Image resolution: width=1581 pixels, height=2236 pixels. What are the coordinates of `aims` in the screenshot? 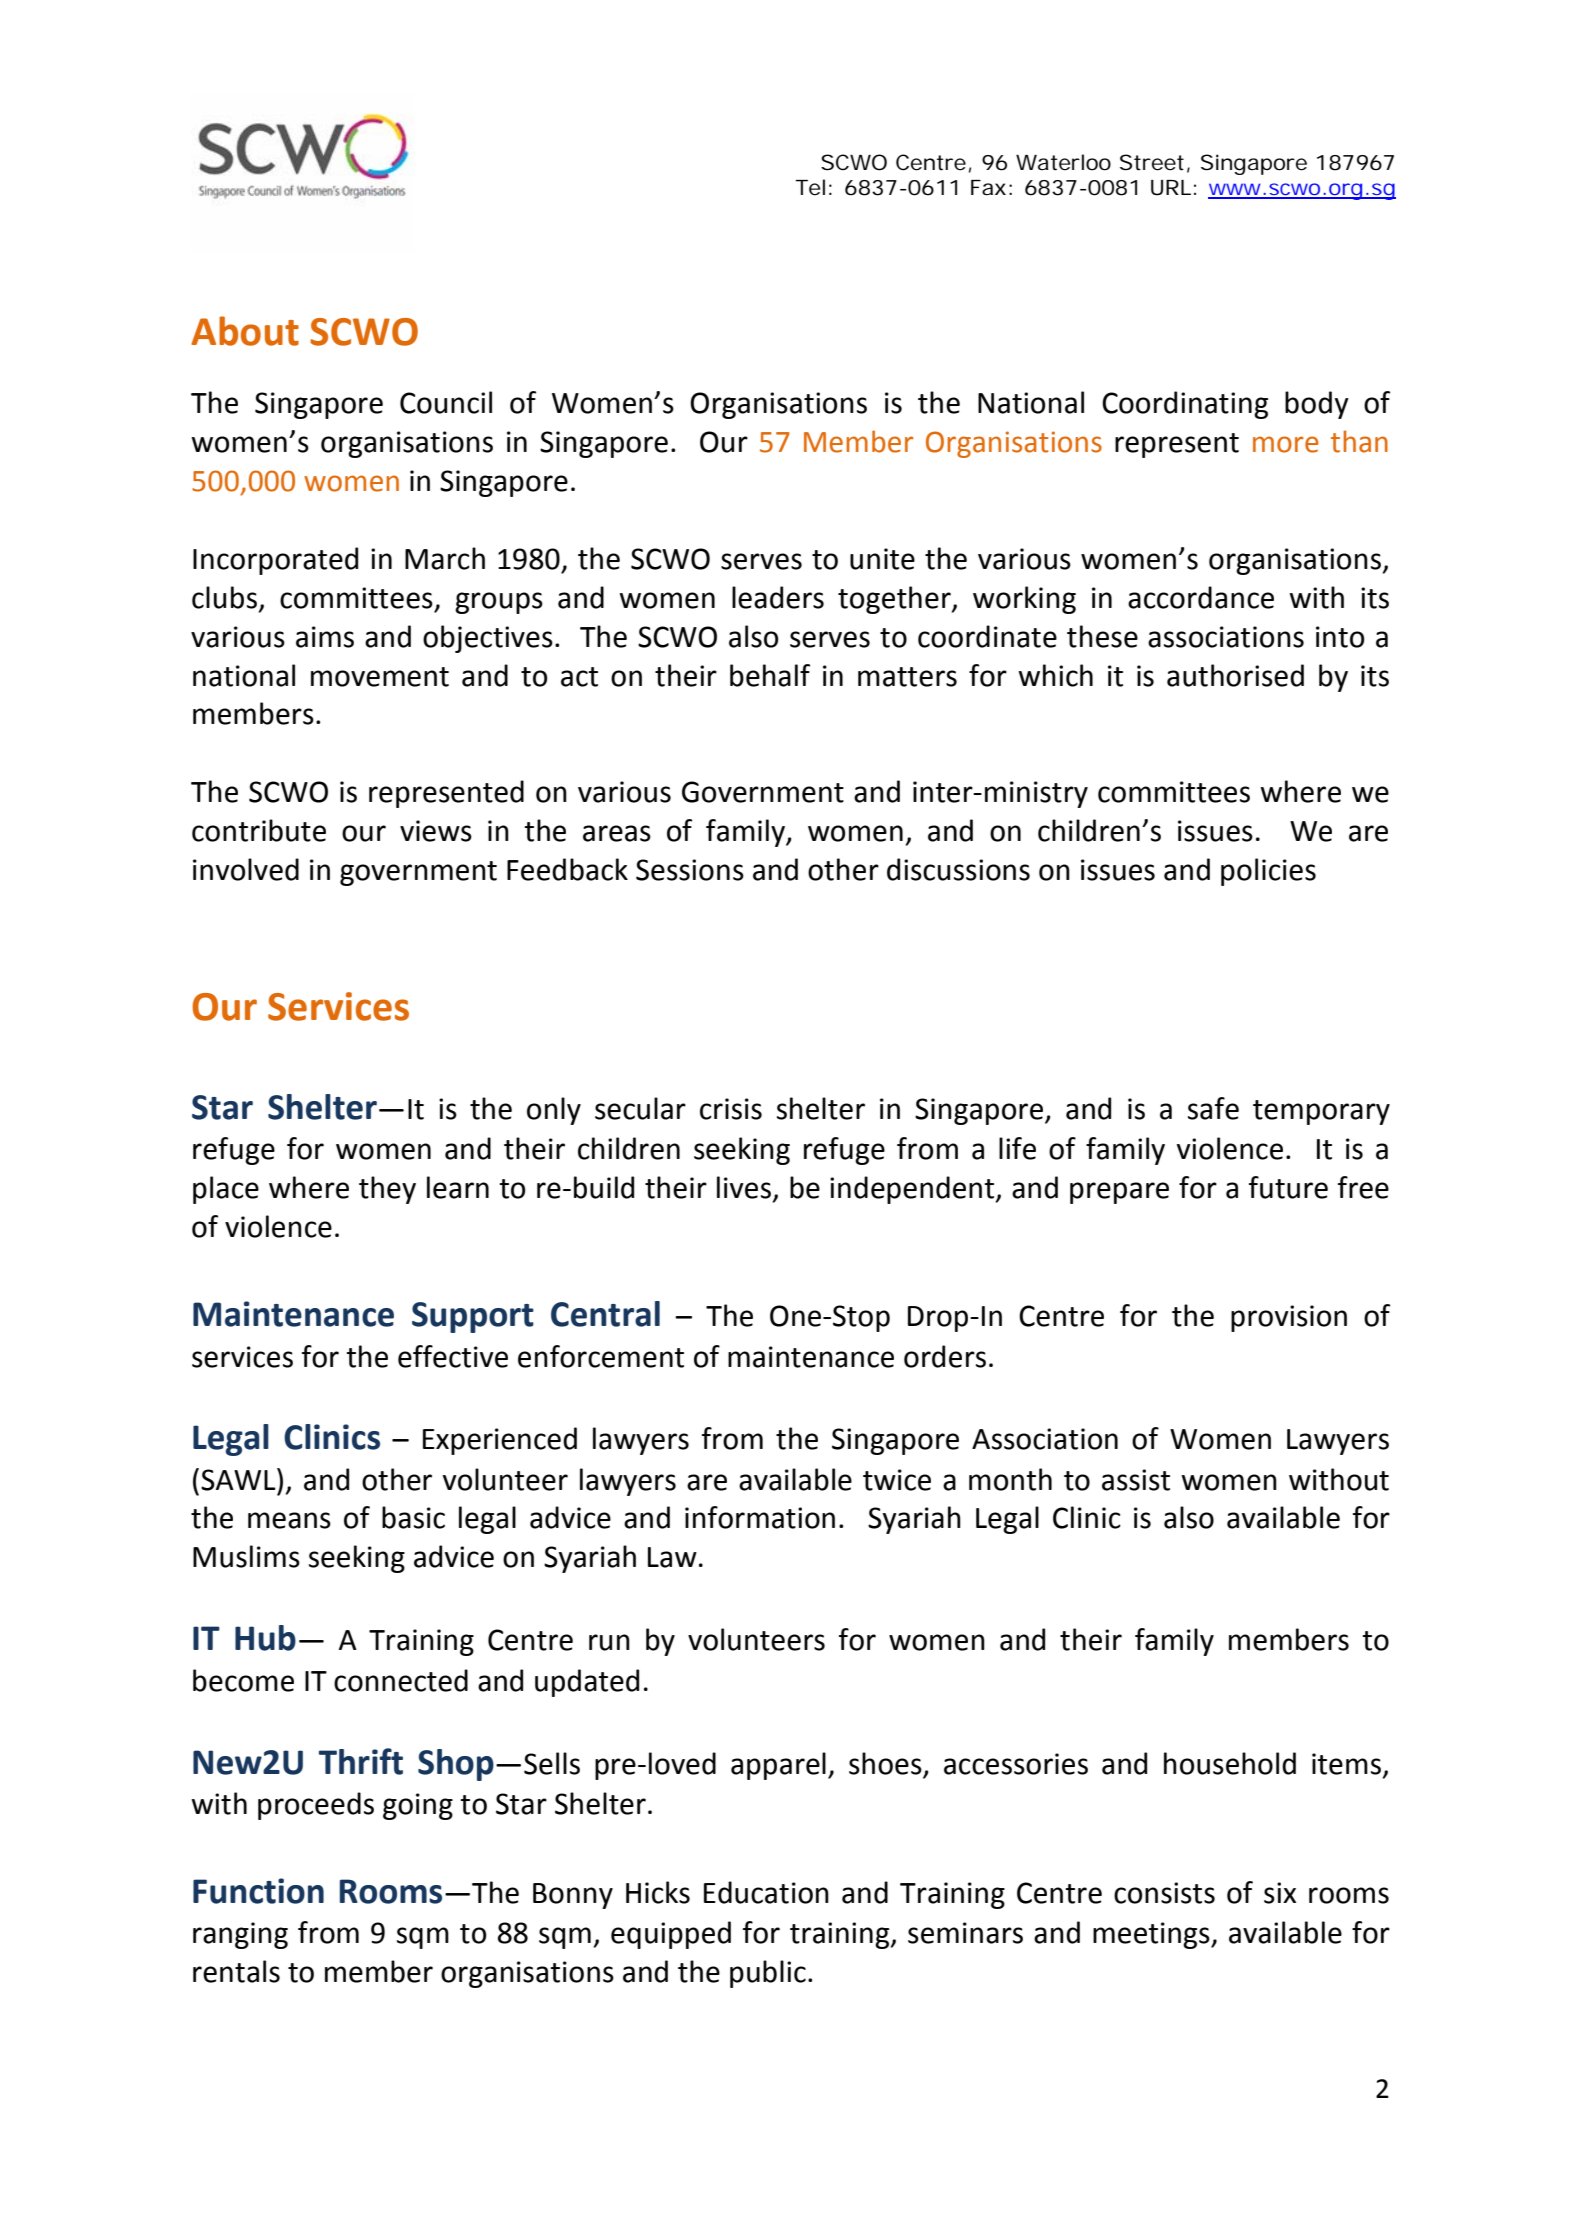 It's located at (325, 637).
